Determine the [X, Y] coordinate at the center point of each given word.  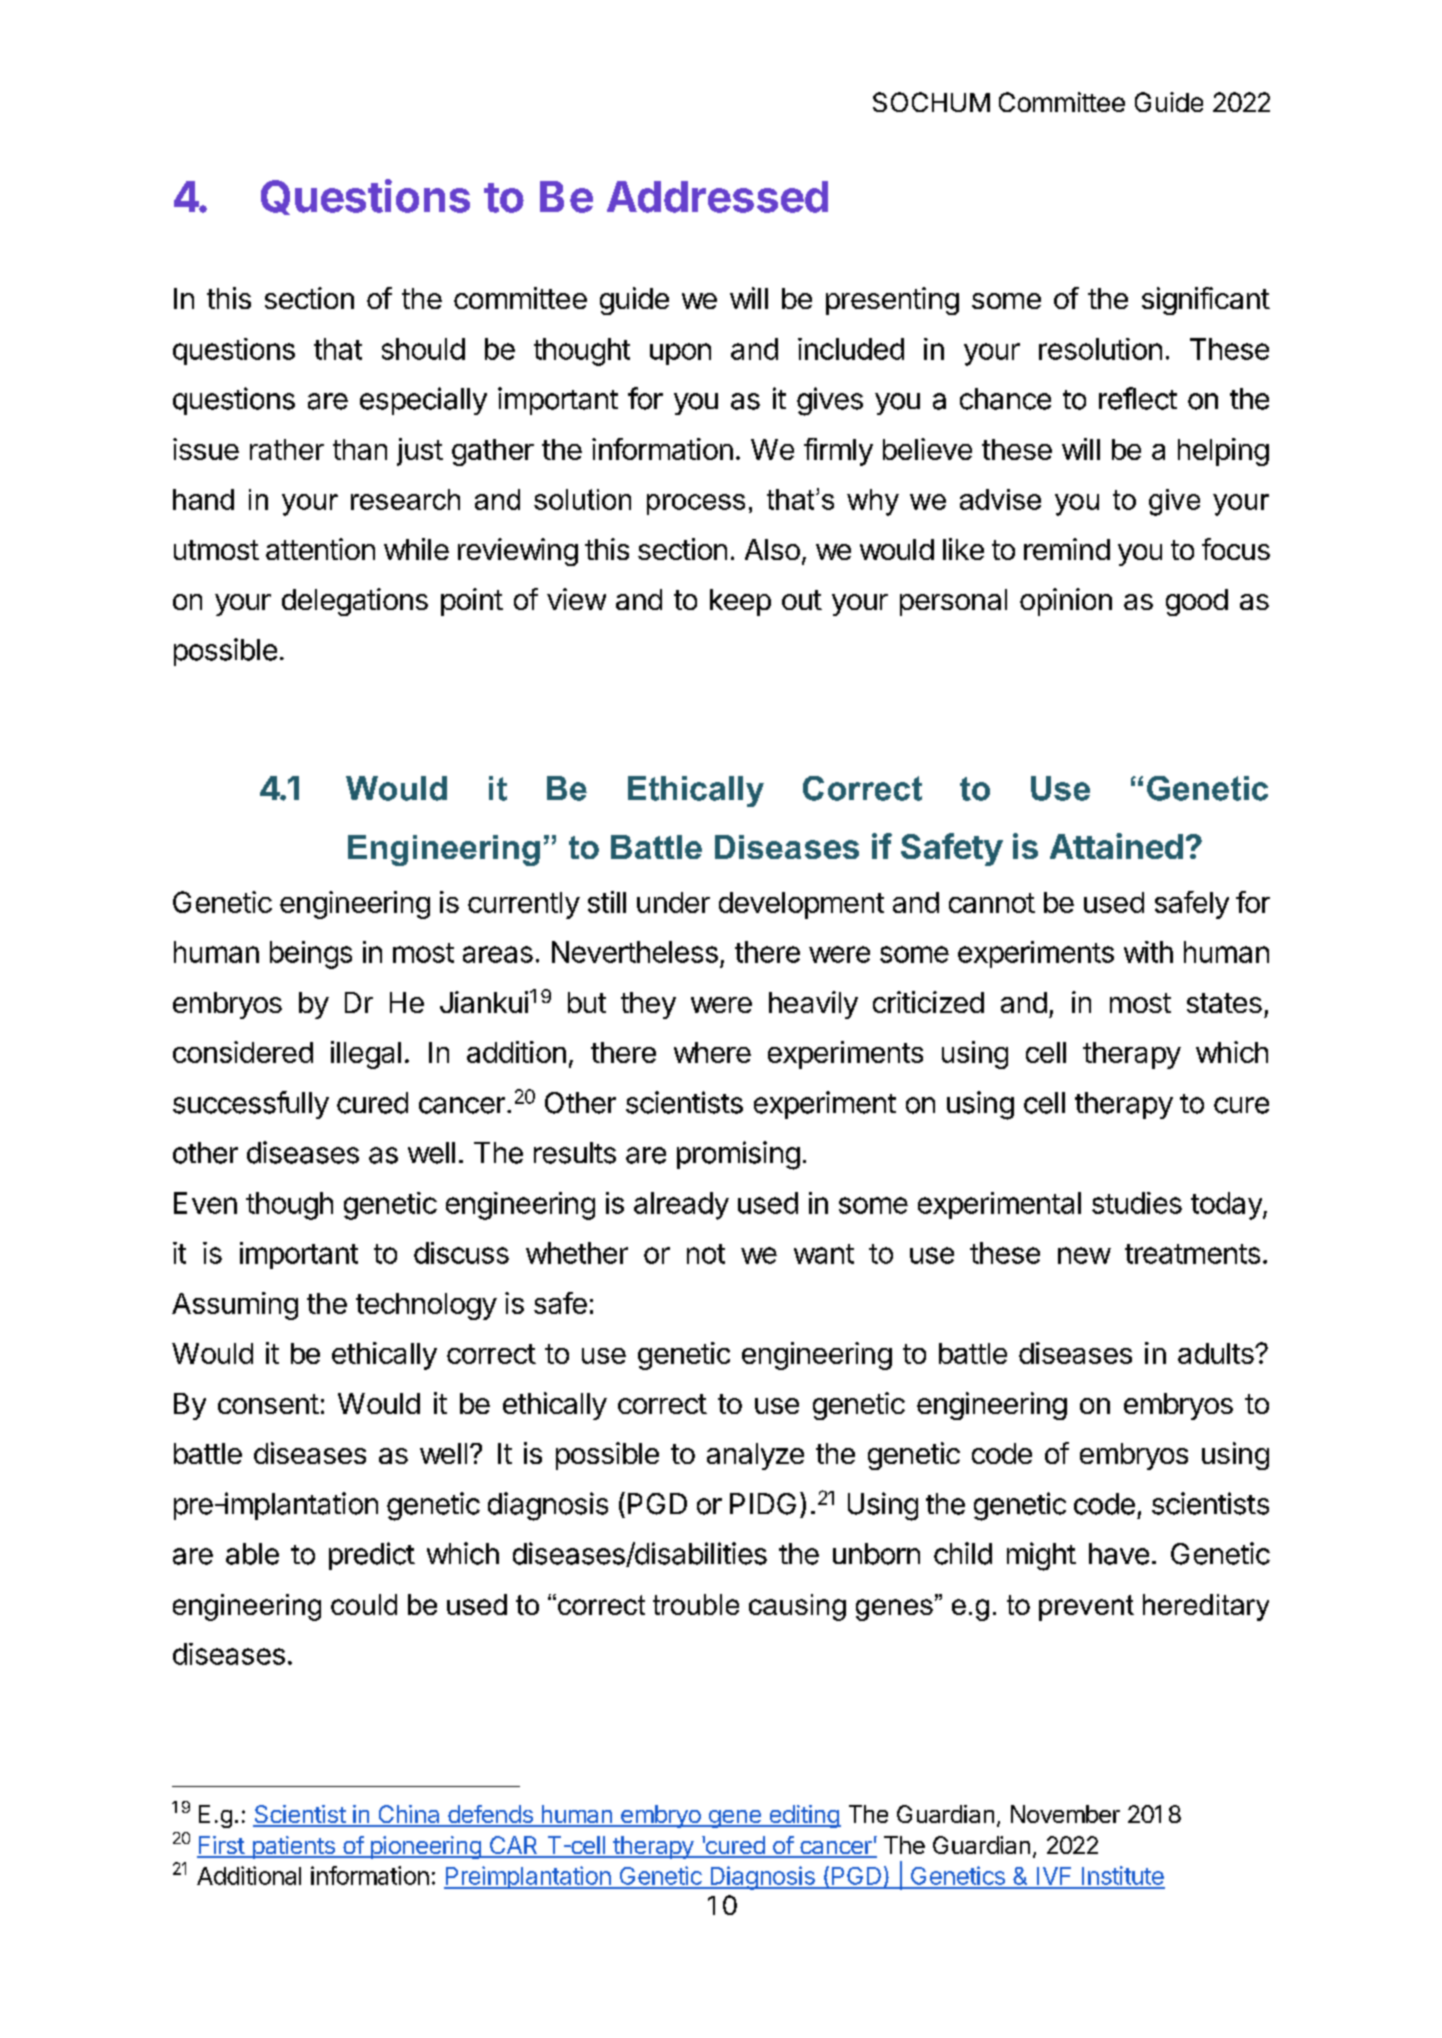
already [681, 1206]
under [673, 902]
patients [293, 1847]
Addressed [717, 197]
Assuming [235, 1306]
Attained [1116, 846]
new [1084, 1255]
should [423, 349]
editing [804, 1816]
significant [1206, 301]
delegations [355, 602]
